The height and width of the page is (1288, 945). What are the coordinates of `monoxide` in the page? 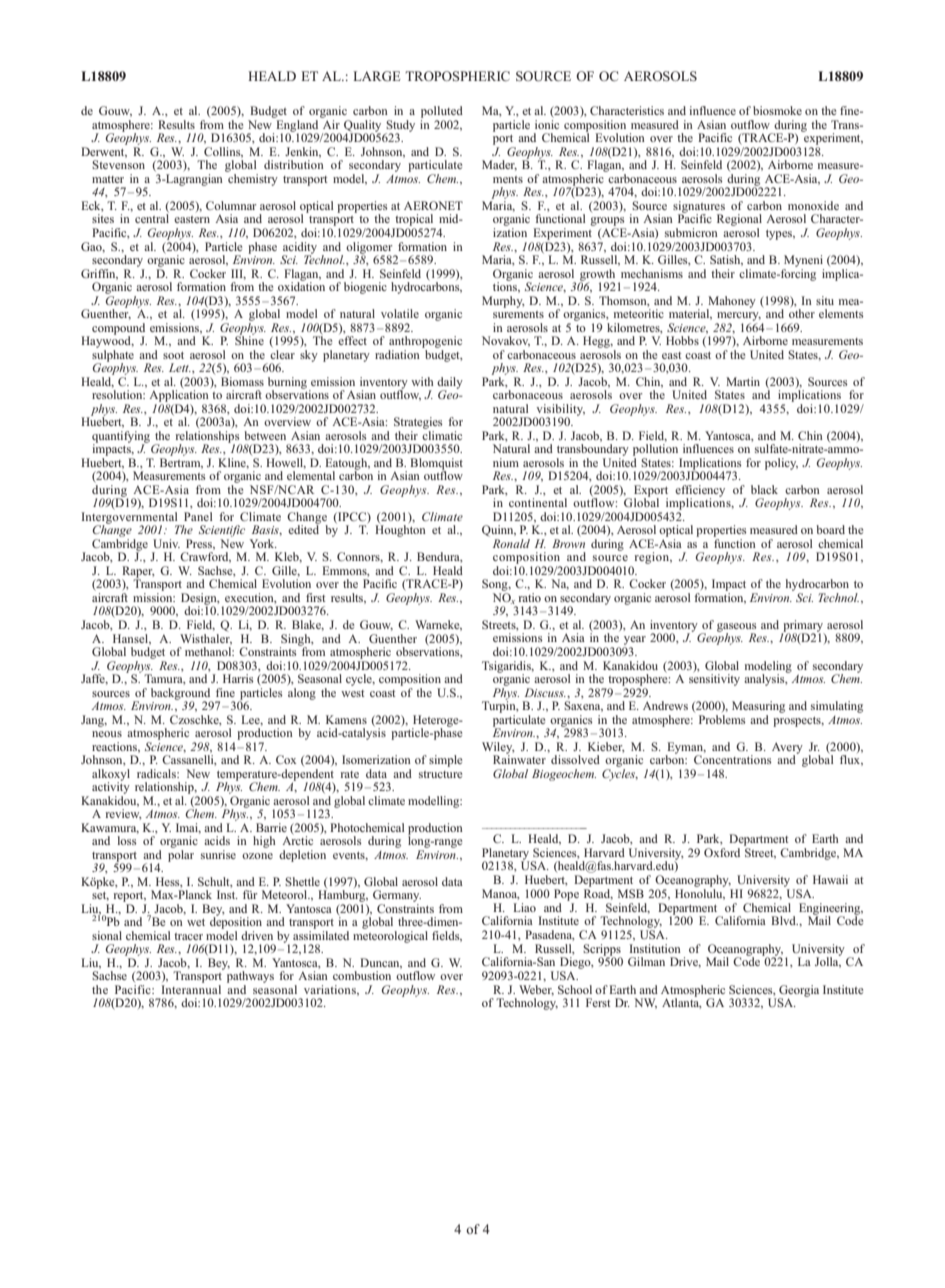 It's located at (813, 205).
